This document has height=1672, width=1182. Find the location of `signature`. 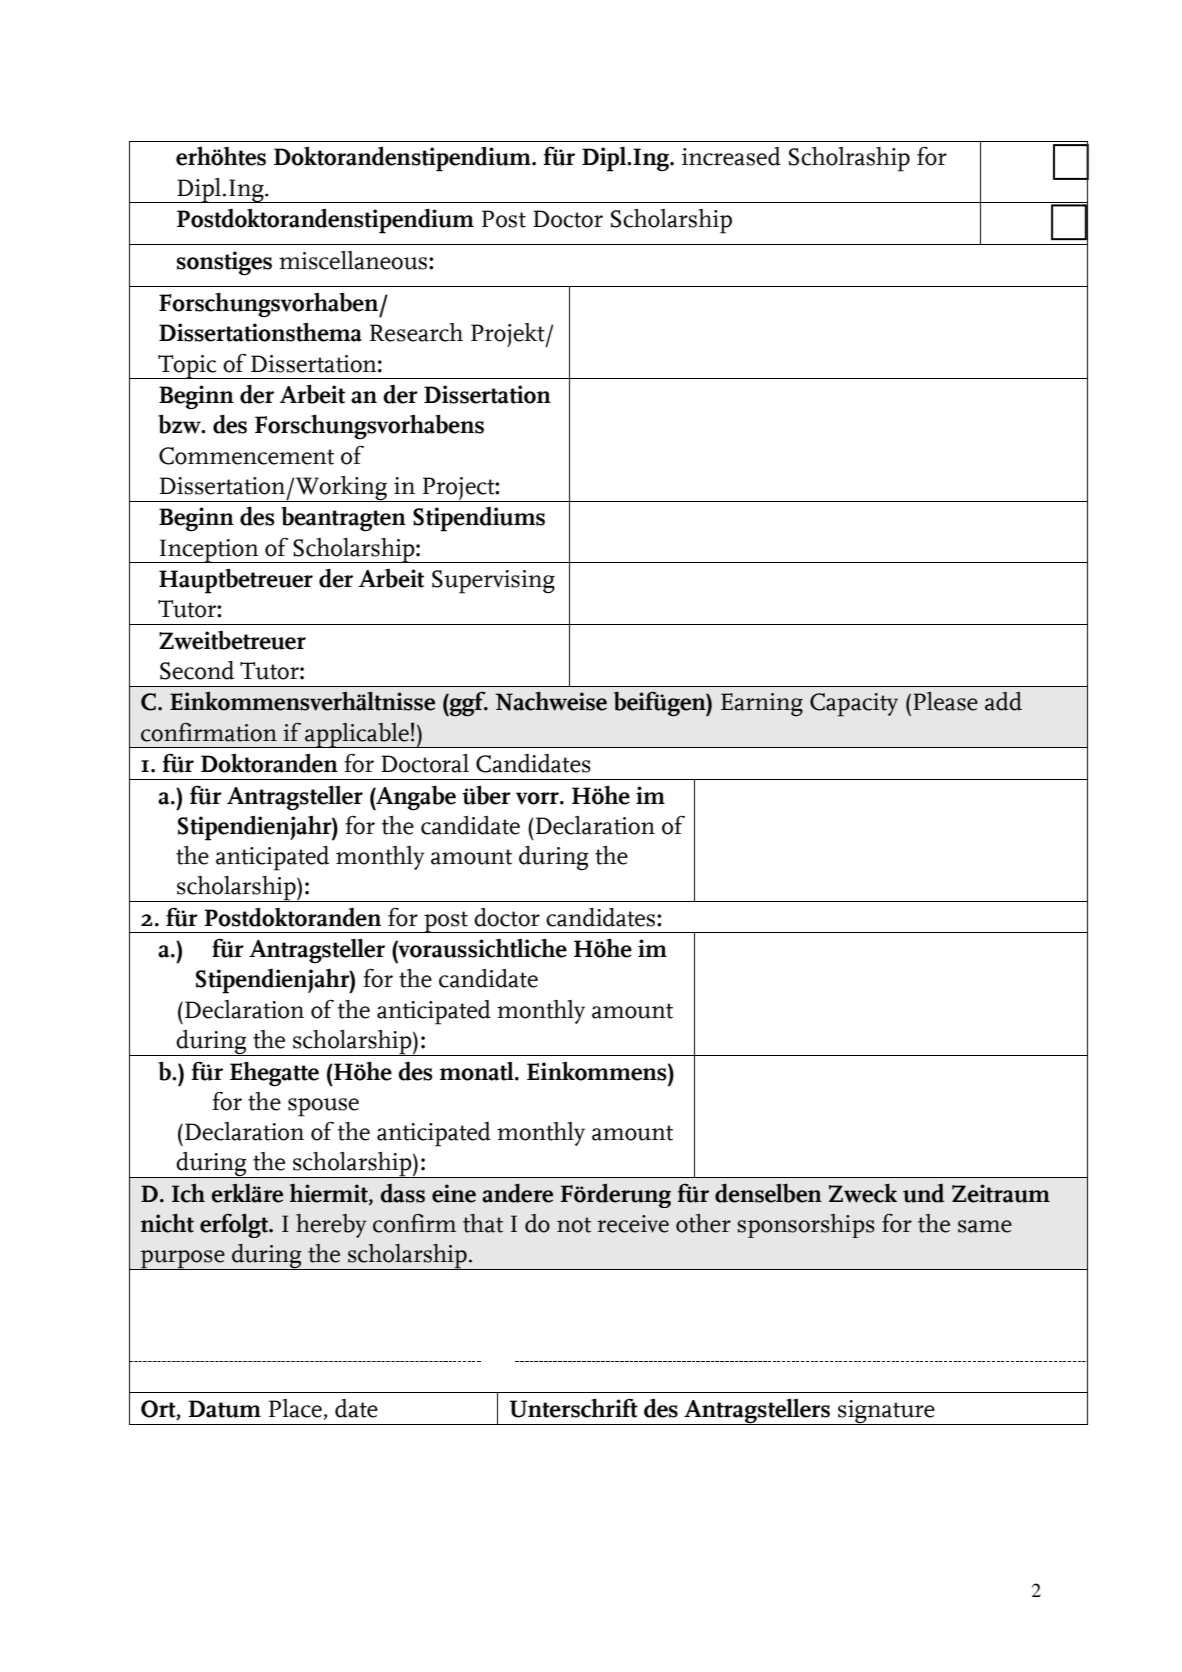

signature is located at coordinates (886, 1412).
